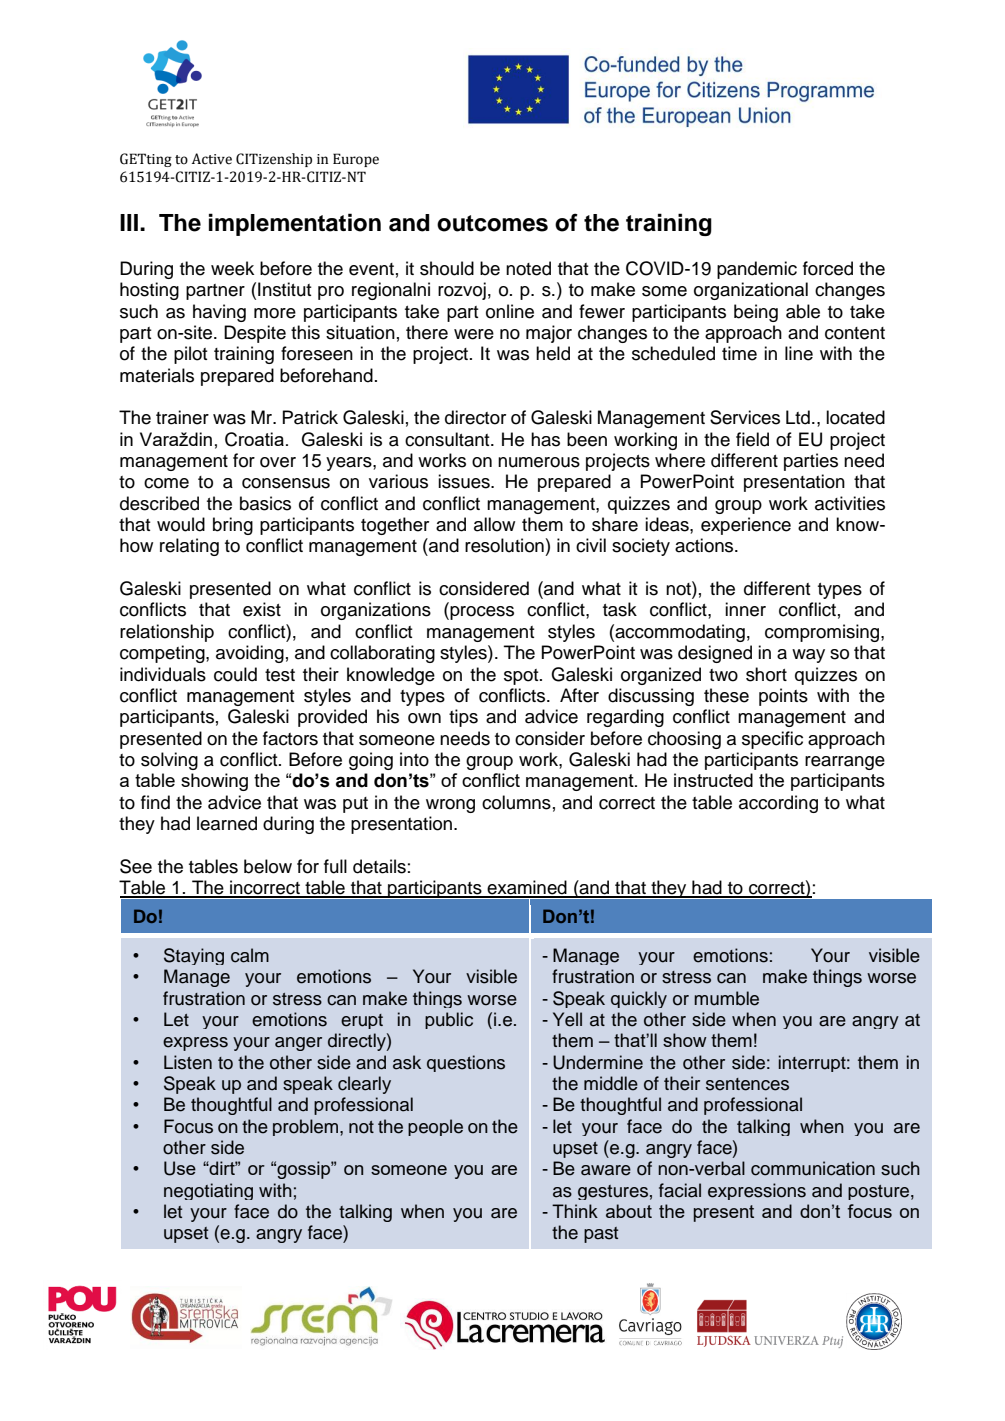 Image resolution: width=1005 pixels, height=1421 pixels. I want to click on Think, so click(575, 1211).
